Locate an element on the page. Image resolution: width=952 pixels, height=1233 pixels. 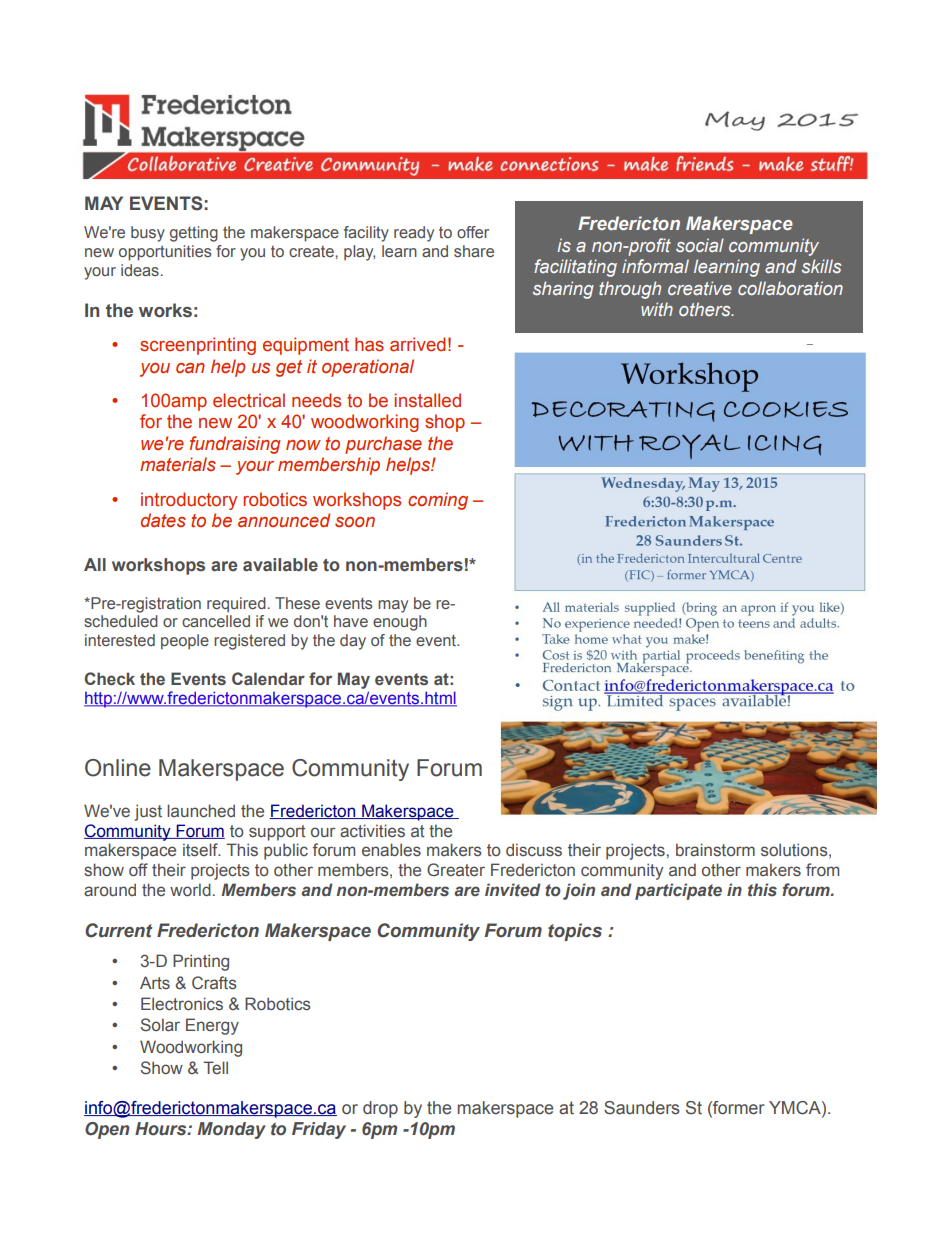
Saunders is located at coordinates (642, 1108).
